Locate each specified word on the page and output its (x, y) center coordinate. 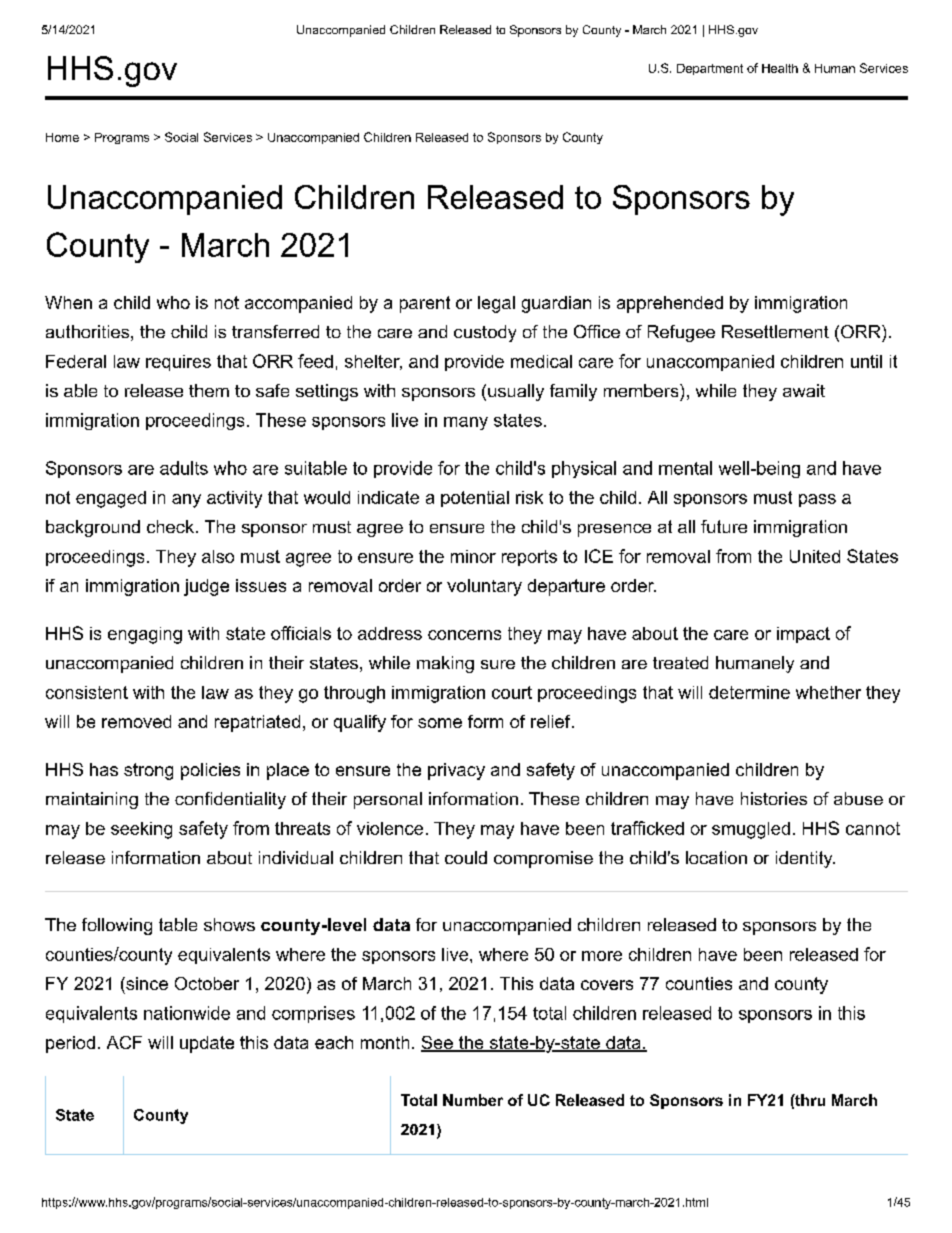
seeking (141, 830)
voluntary (484, 587)
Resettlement (775, 331)
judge (206, 587)
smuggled (751, 830)
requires (178, 363)
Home (62, 137)
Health (780, 68)
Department (710, 69)
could (466, 857)
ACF (124, 1042)
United (815, 556)
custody (485, 333)
